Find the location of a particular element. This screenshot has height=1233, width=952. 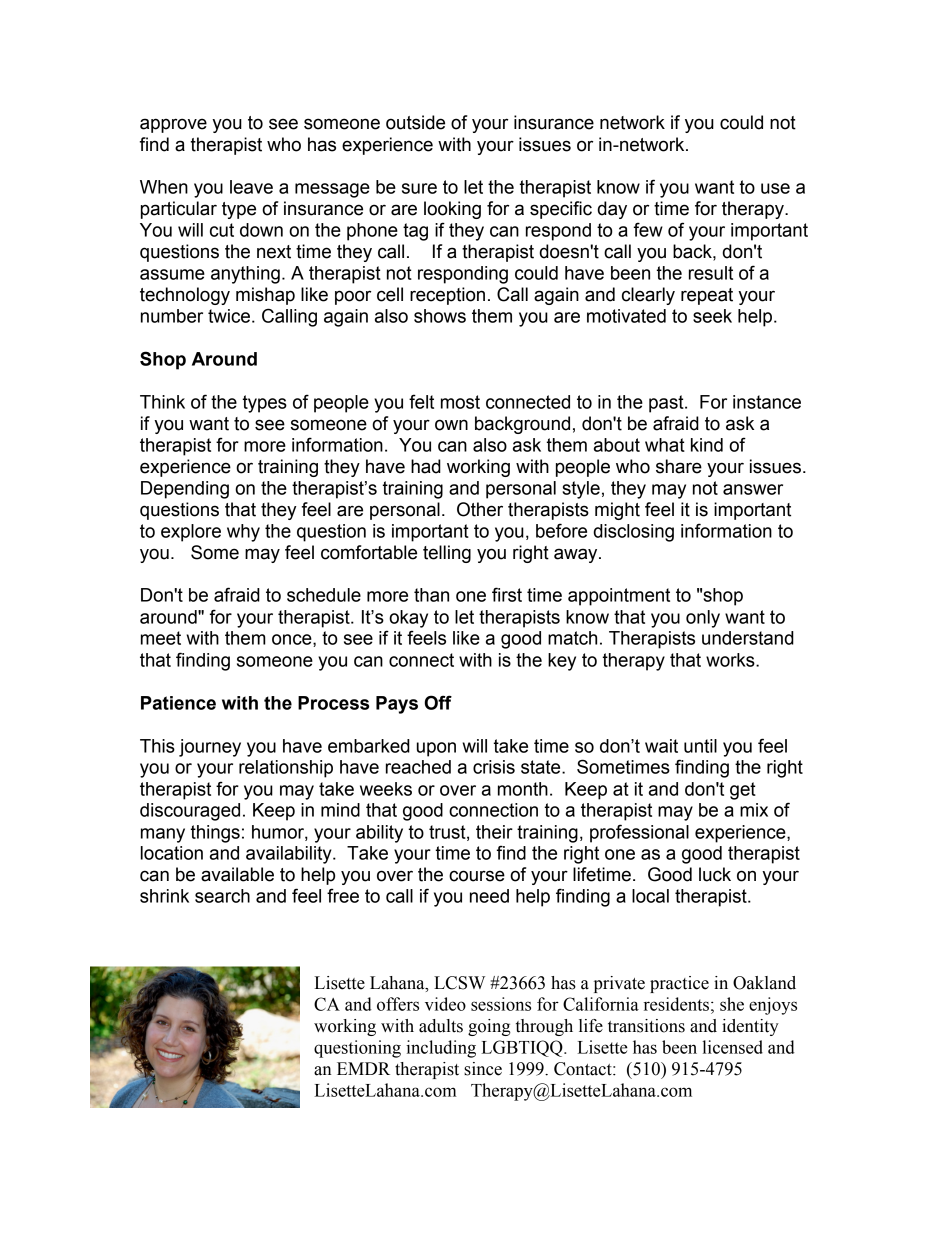

EMDR is located at coordinates (363, 1068).
